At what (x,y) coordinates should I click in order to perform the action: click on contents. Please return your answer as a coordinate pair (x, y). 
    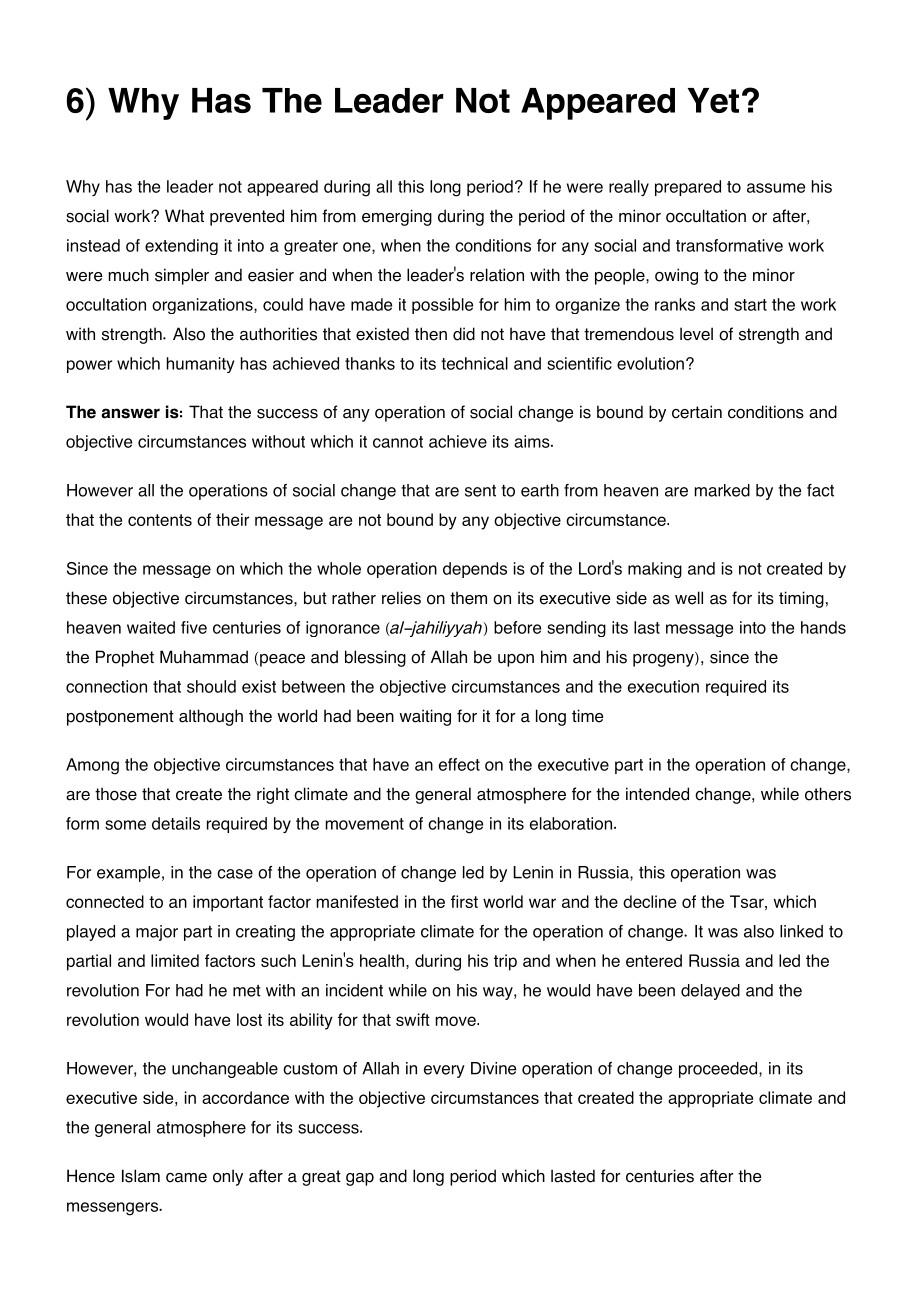
    Looking at the image, I should click on (160, 520).
